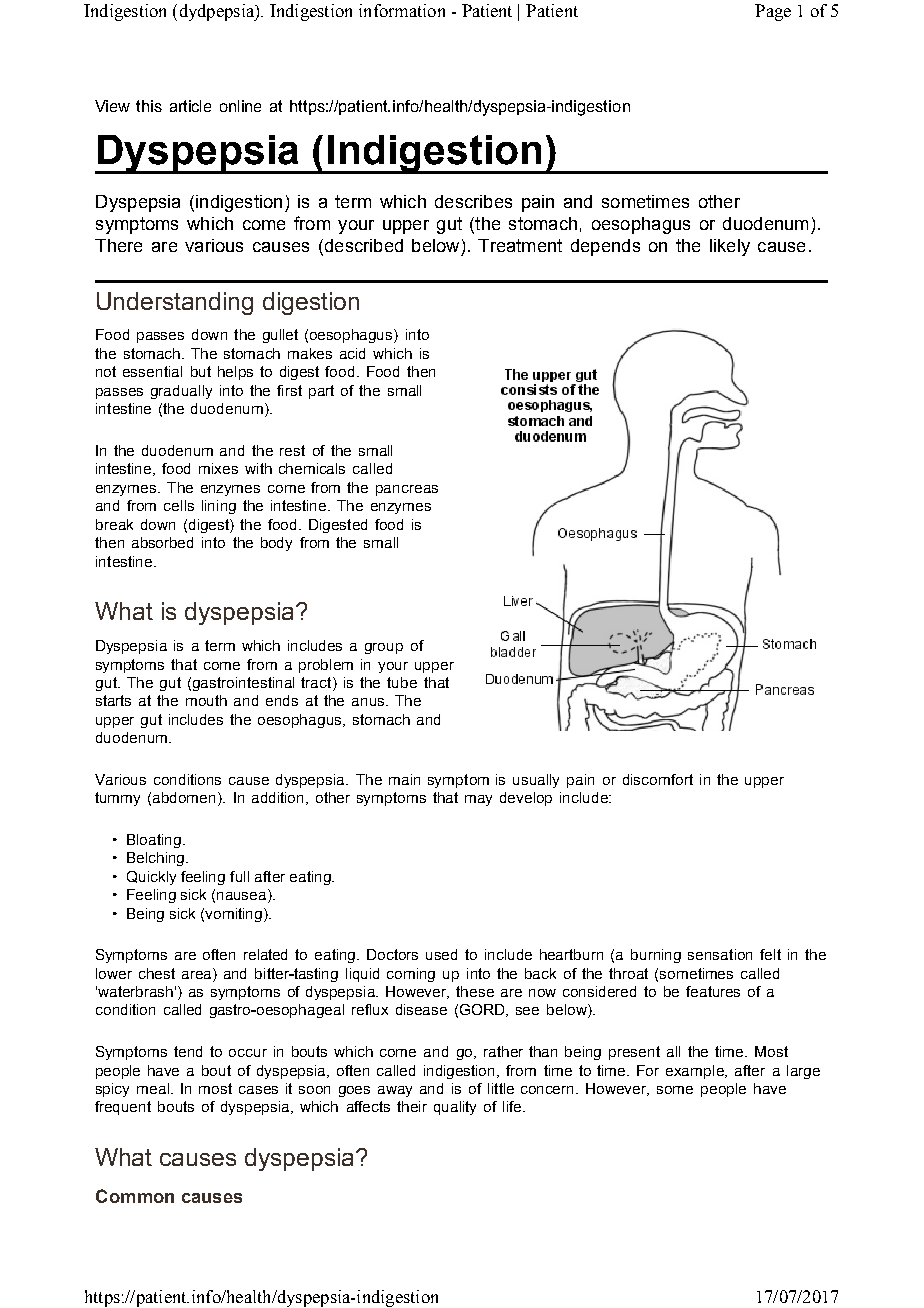 The height and width of the page is (1308, 924). Describe the element at coordinates (696, 1072) in the page. I see `example` at that location.
